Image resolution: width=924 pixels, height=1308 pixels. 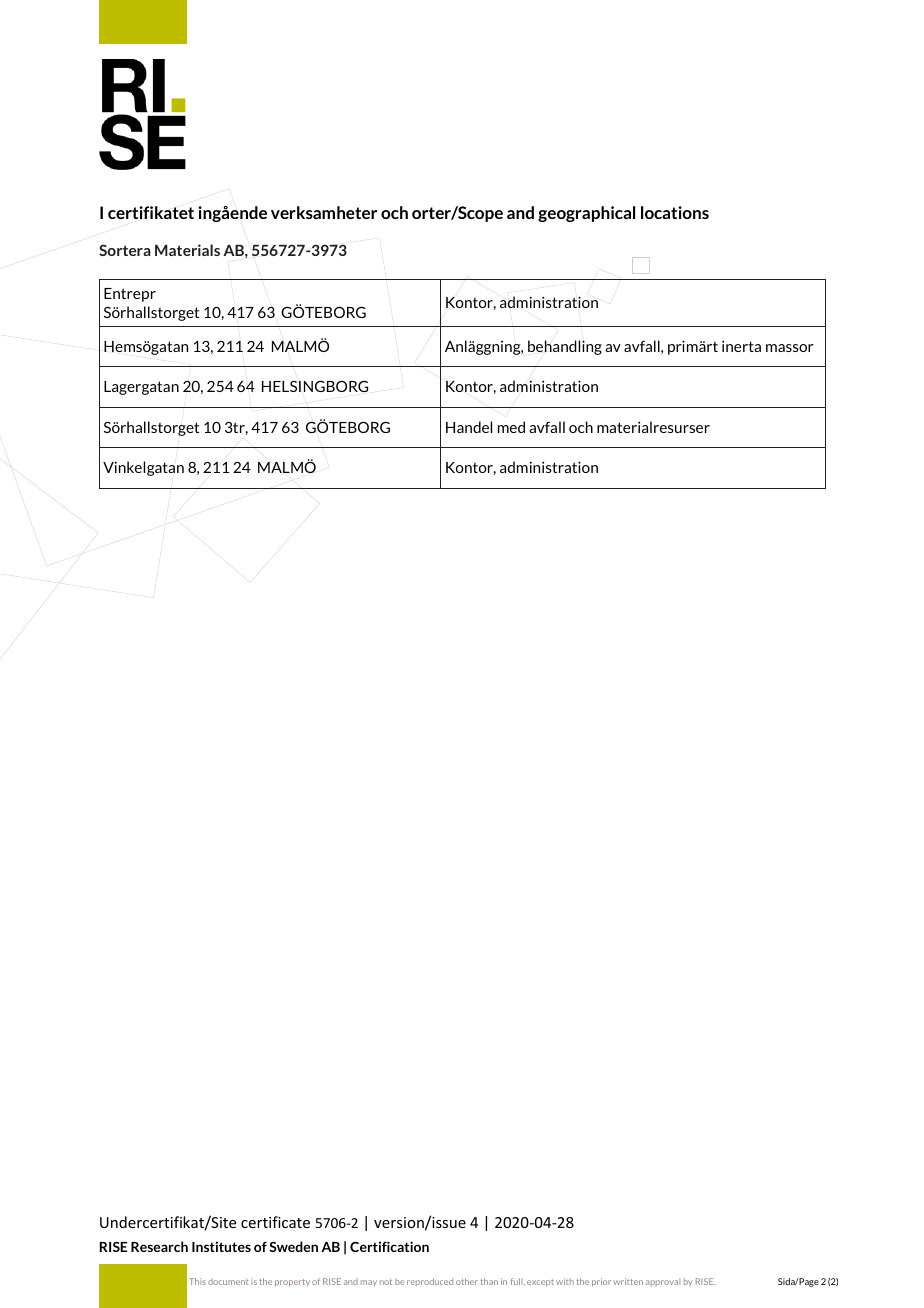 What do you see at coordinates (221, 1246) in the document?
I see `Institutes` at bounding box center [221, 1246].
